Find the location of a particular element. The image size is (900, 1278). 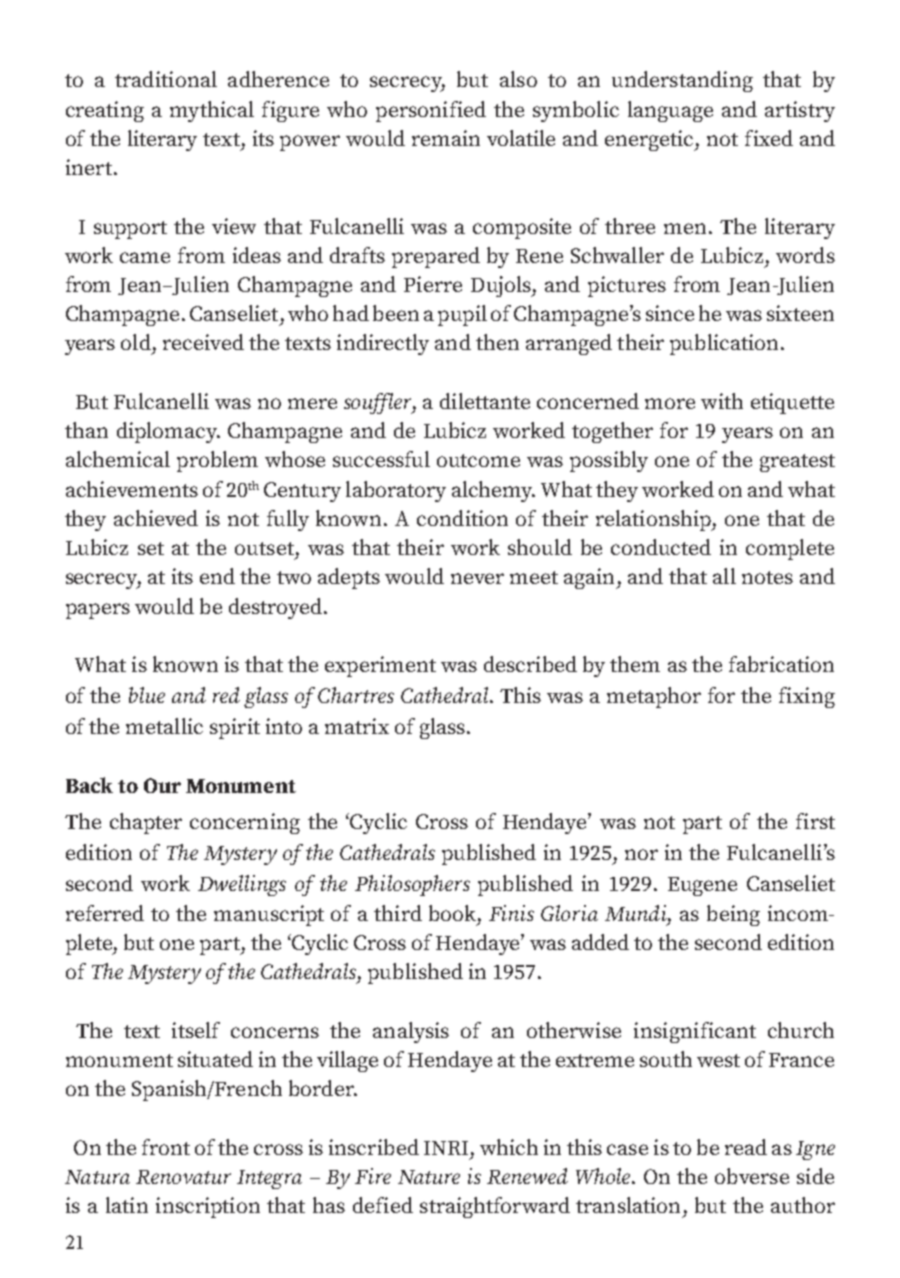

itself is located at coordinates (196, 1030).
